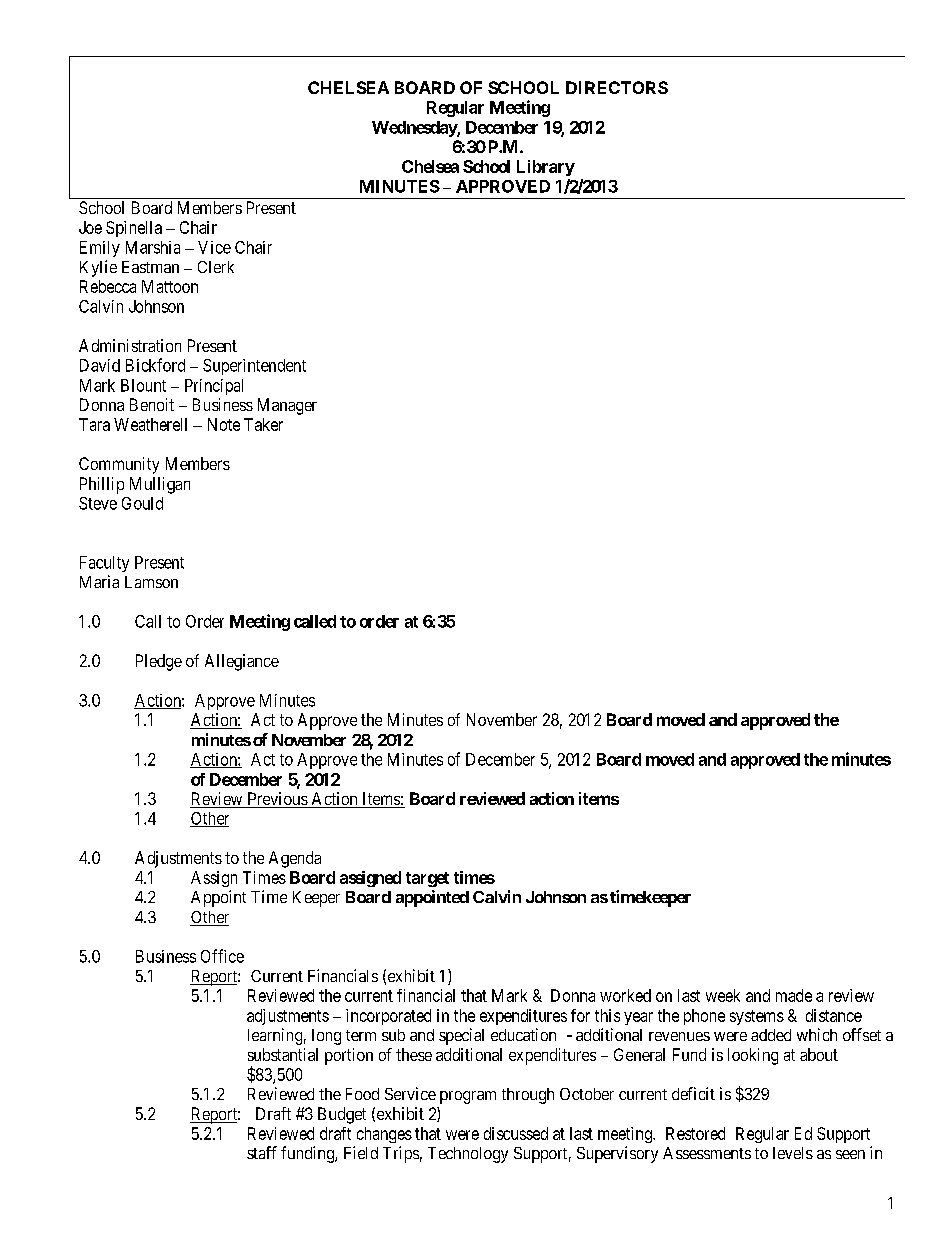  Describe the element at coordinates (793, 1153) in the screenshot. I see `levels` at that location.
